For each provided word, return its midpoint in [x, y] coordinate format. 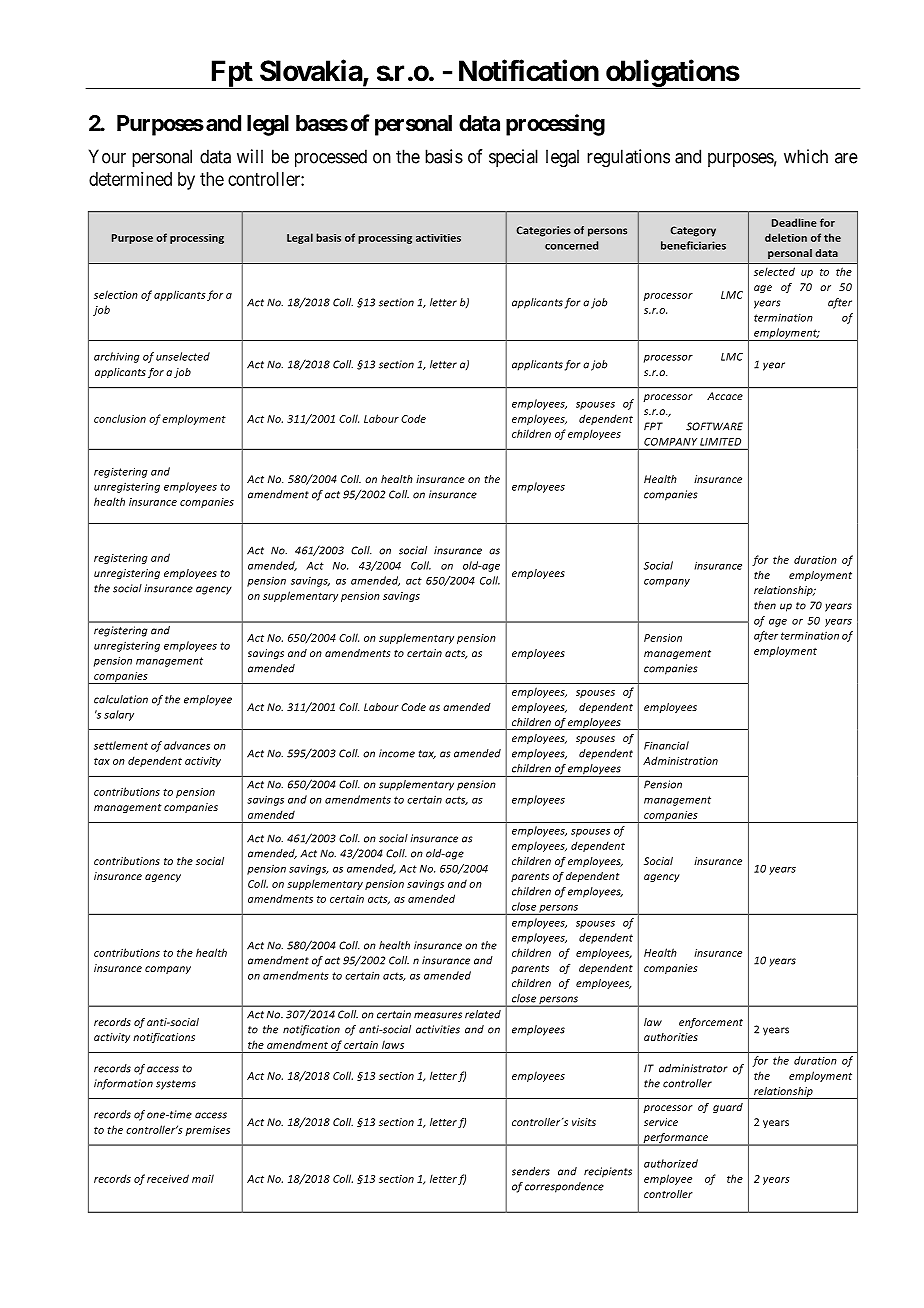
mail [203, 1178]
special [513, 158]
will [250, 156]
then [765, 605]
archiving [117, 357]
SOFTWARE [714, 426]
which [806, 156]
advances [187, 745]
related [483, 1014]
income [397, 753]
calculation [121, 699]
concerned [571, 245]
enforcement [711, 1023]
